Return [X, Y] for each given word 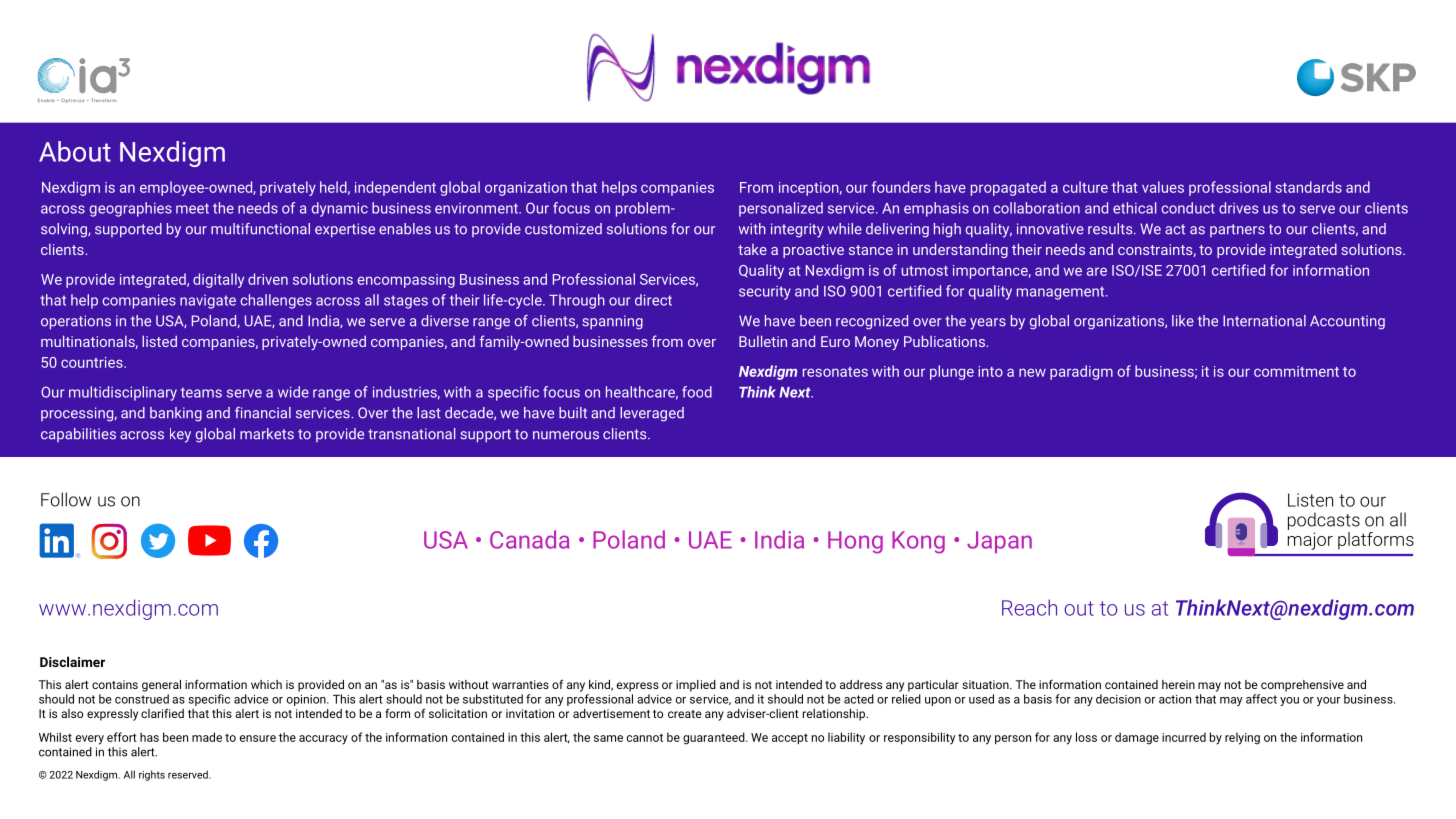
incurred [1184, 737]
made [207, 737]
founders [901, 187]
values [1163, 187]
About [75, 151]
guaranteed [715, 738]
